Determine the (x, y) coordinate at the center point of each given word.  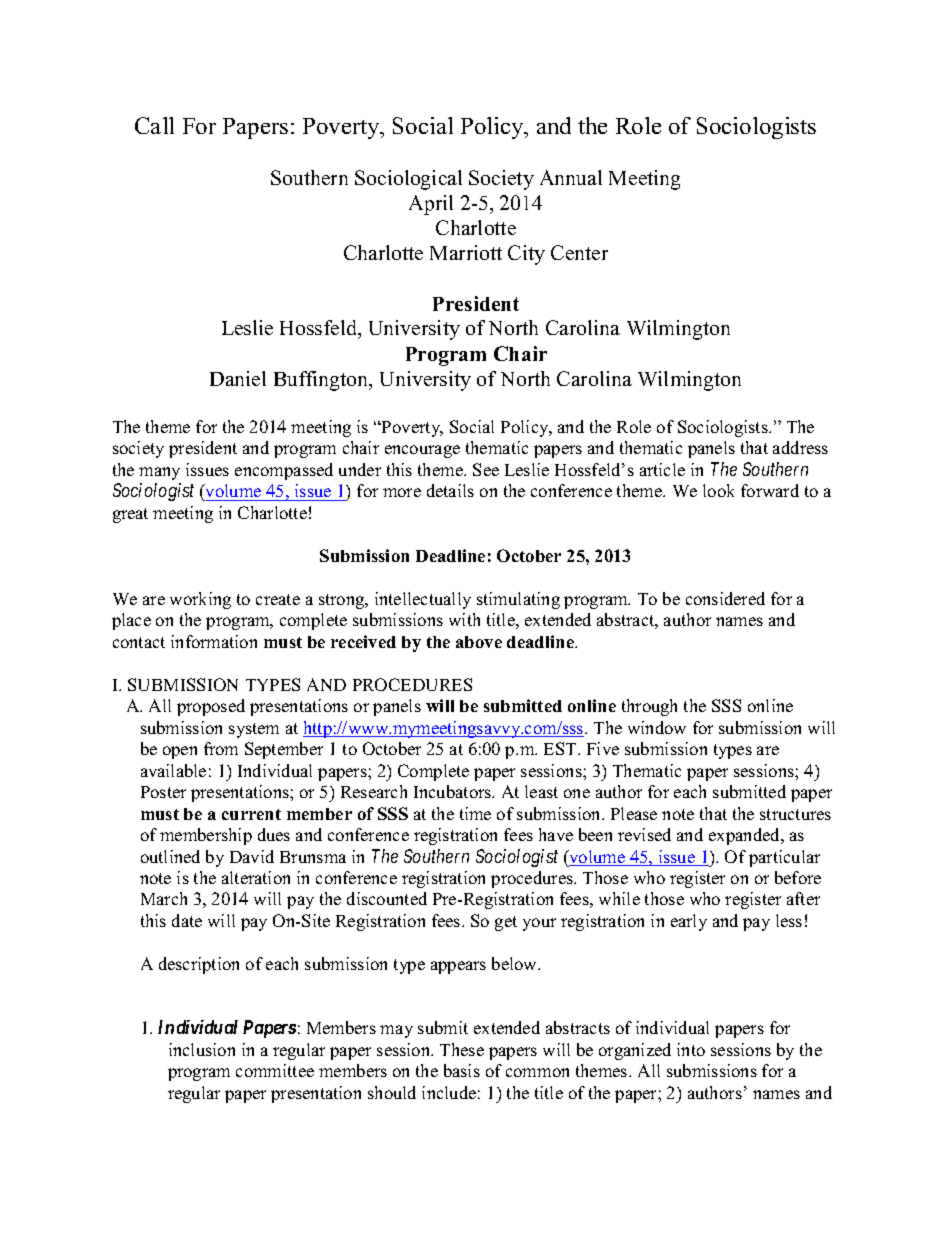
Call (154, 125)
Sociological (408, 180)
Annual (571, 177)
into (691, 1049)
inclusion (202, 1049)
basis (462, 1070)
